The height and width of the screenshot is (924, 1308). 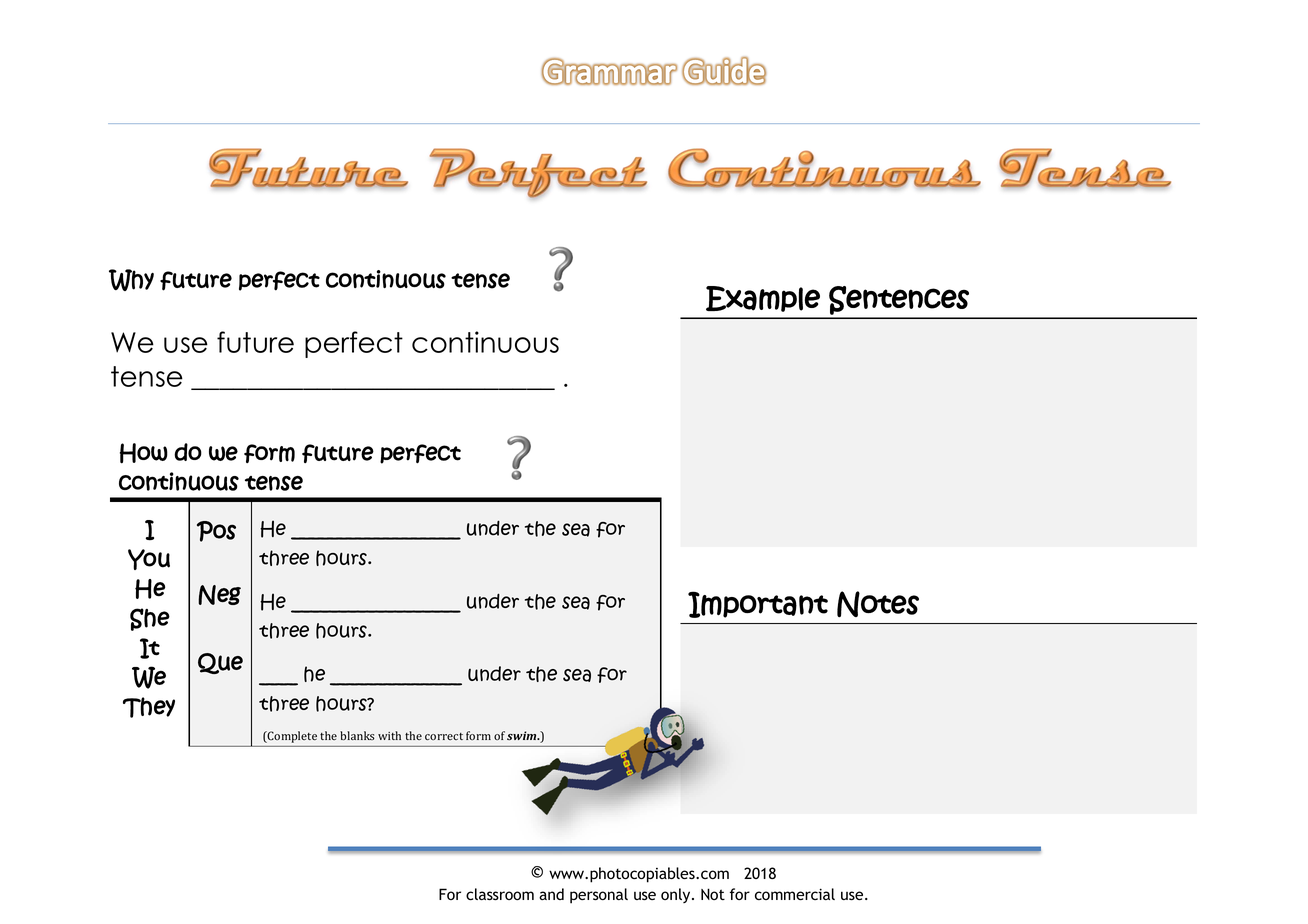 What do you see at coordinates (144, 453) in the screenshot?
I see `How` at bounding box center [144, 453].
